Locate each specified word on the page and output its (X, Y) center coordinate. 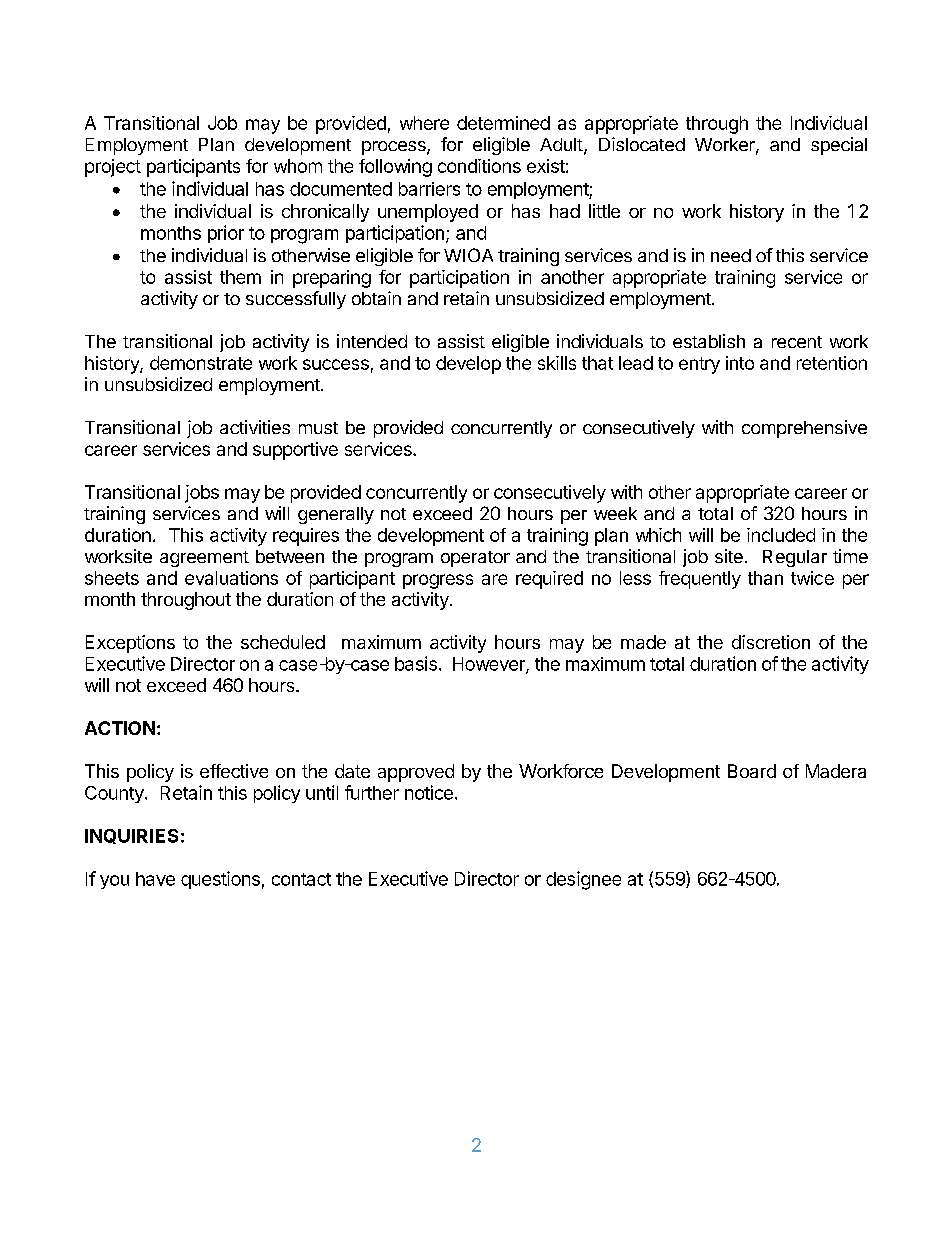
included (781, 535)
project (113, 168)
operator (475, 559)
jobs (202, 494)
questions (220, 880)
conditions (479, 166)
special (839, 146)
